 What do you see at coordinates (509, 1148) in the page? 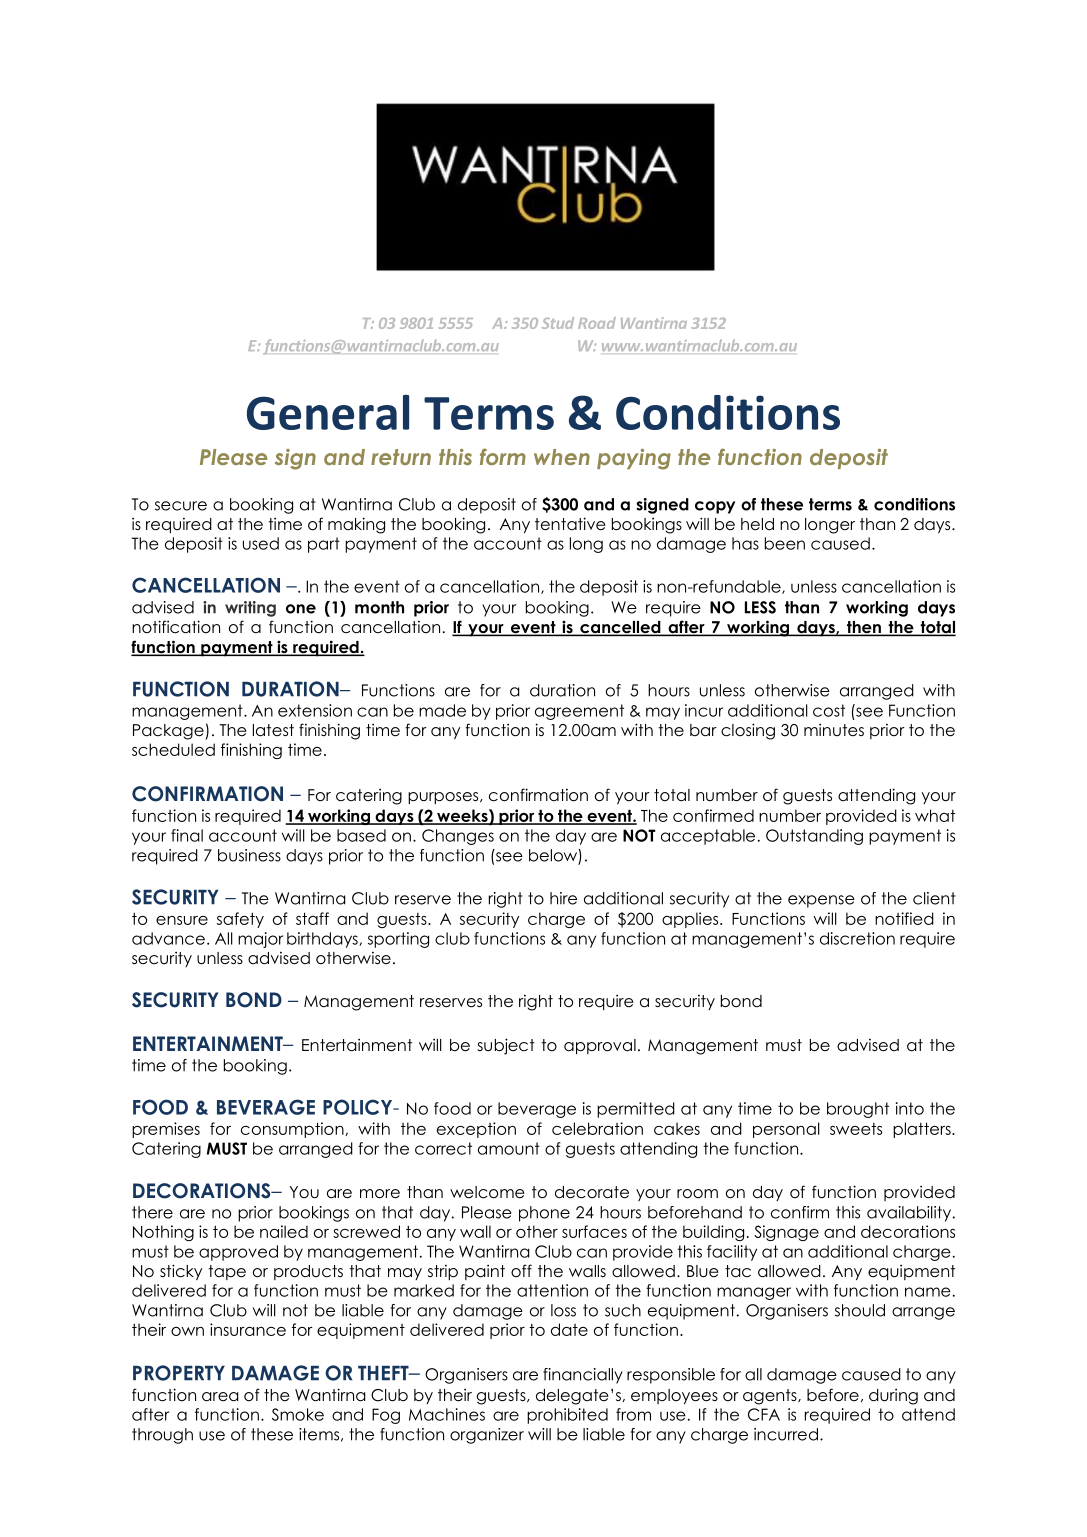
I see `amount` at bounding box center [509, 1148].
